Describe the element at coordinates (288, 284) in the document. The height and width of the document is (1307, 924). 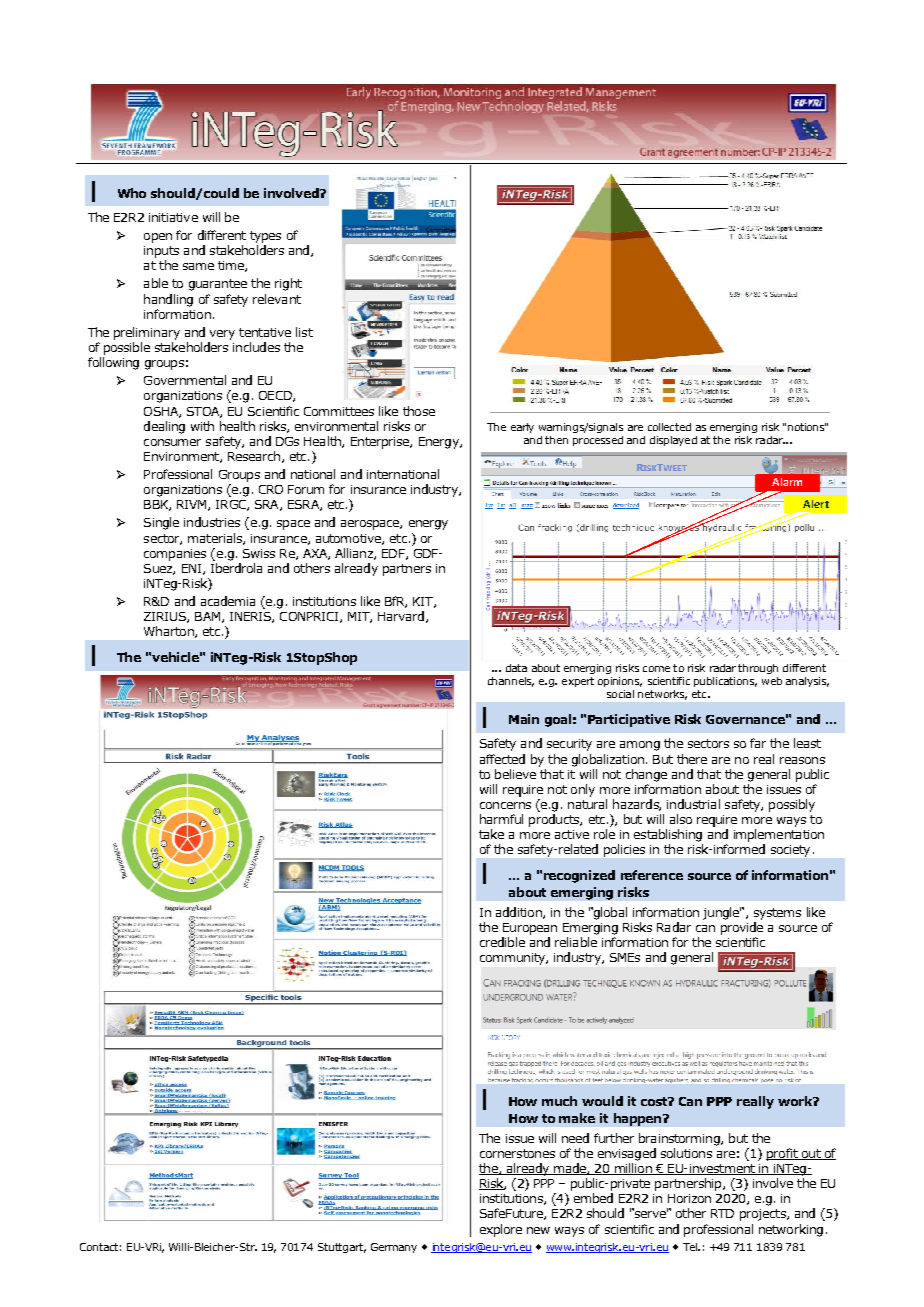
I see `right` at that location.
